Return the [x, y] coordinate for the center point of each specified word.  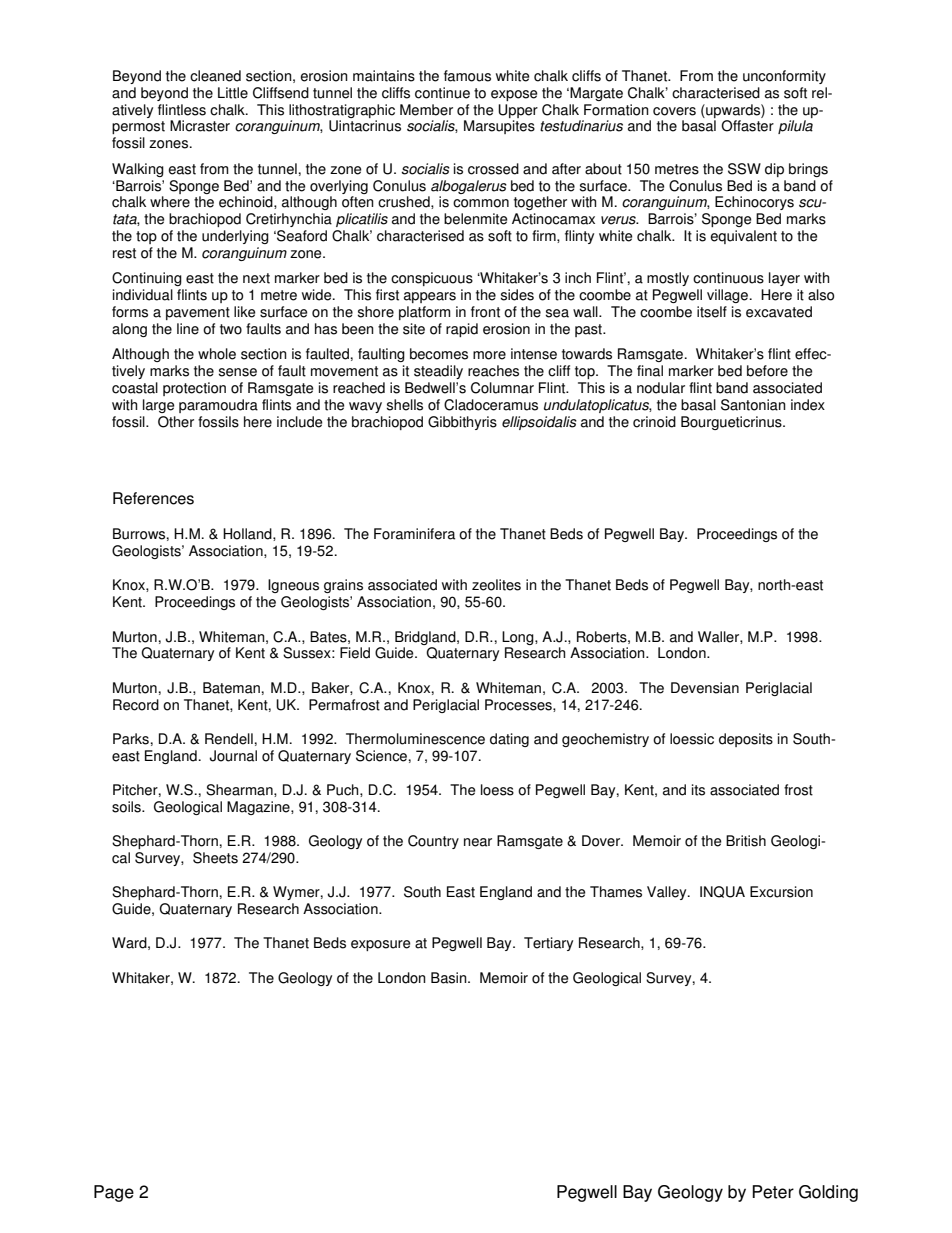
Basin [450, 978]
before [767, 371]
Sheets [215, 858]
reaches [493, 371]
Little [233, 93]
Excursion [781, 892]
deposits [746, 740]
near [478, 842]
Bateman [231, 688]
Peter [773, 1192]
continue [442, 93]
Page [114, 1193]
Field [355, 653]
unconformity [784, 77]
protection [194, 389]
